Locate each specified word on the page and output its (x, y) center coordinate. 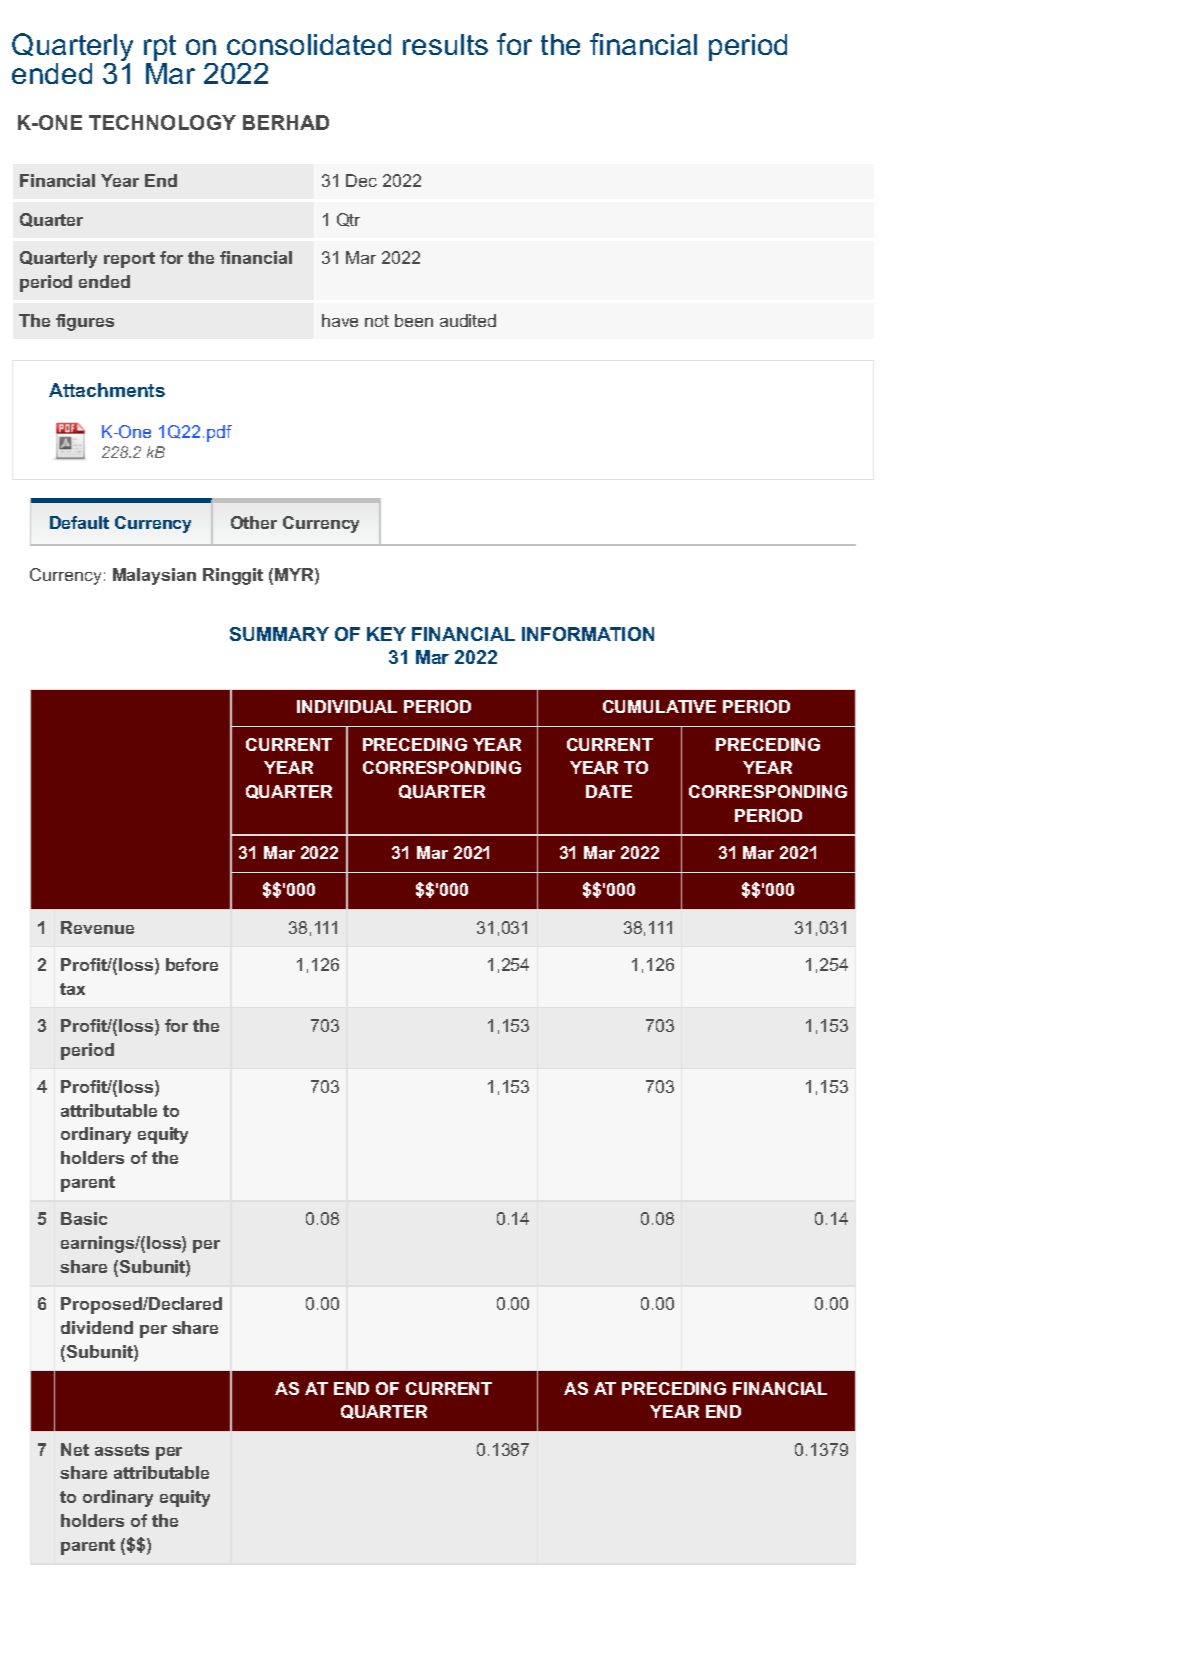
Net (75, 1449)
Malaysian (154, 576)
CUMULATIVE (659, 706)
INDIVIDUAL (347, 706)
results (445, 44)
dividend (97, 1327)
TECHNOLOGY (162, 122)
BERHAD (286, 122)
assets (122, 1450)
